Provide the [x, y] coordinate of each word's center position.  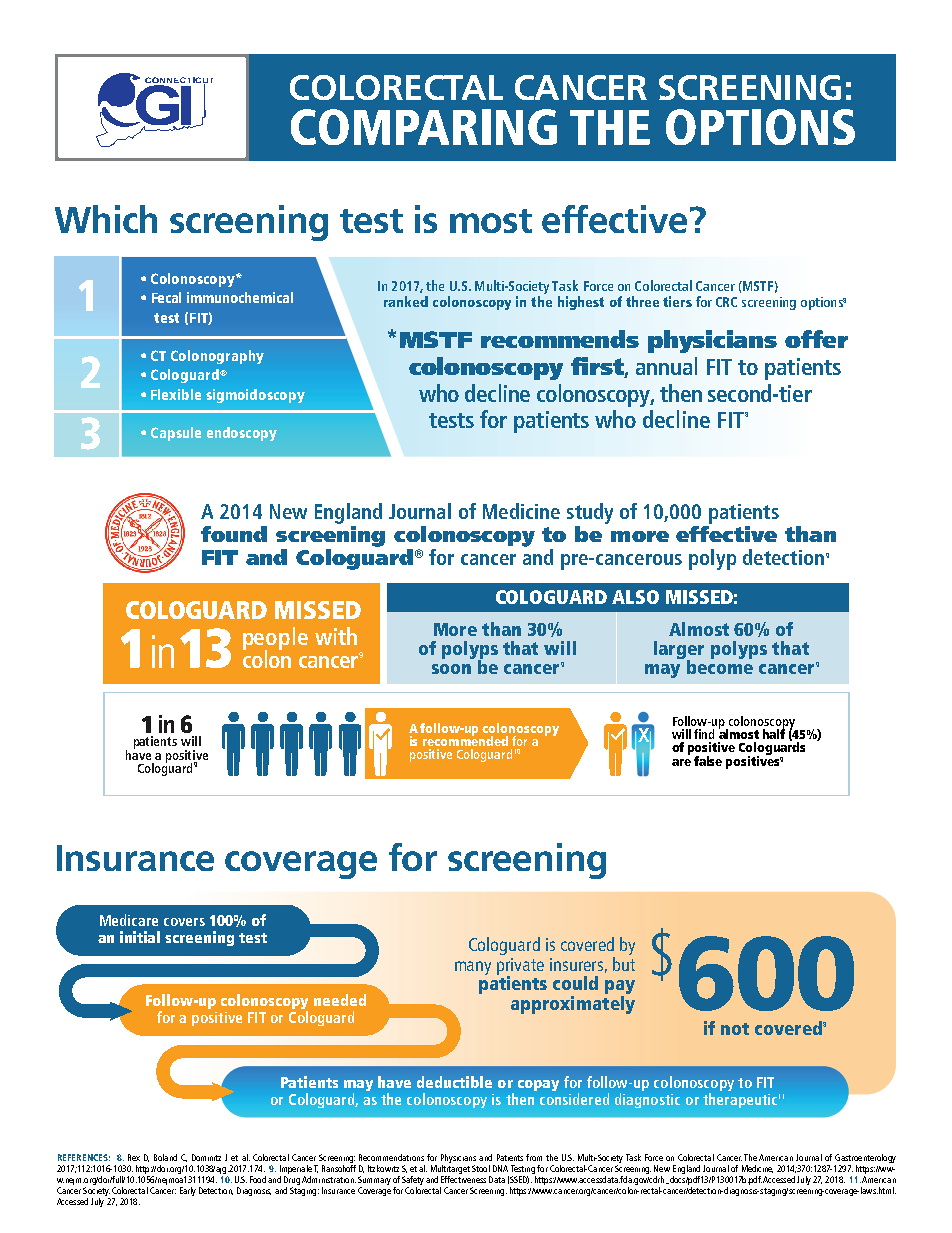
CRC [726, 302]
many [473, 968]
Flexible [176, 394]
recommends [560, 339]
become [718, 665]
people [275, 640]
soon [451, 669]
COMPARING [424, 127]
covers [184, 922]
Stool [481, 1168]
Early [188, 1191]
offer [816, 339]
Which [106, 219]
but [624, 962]
